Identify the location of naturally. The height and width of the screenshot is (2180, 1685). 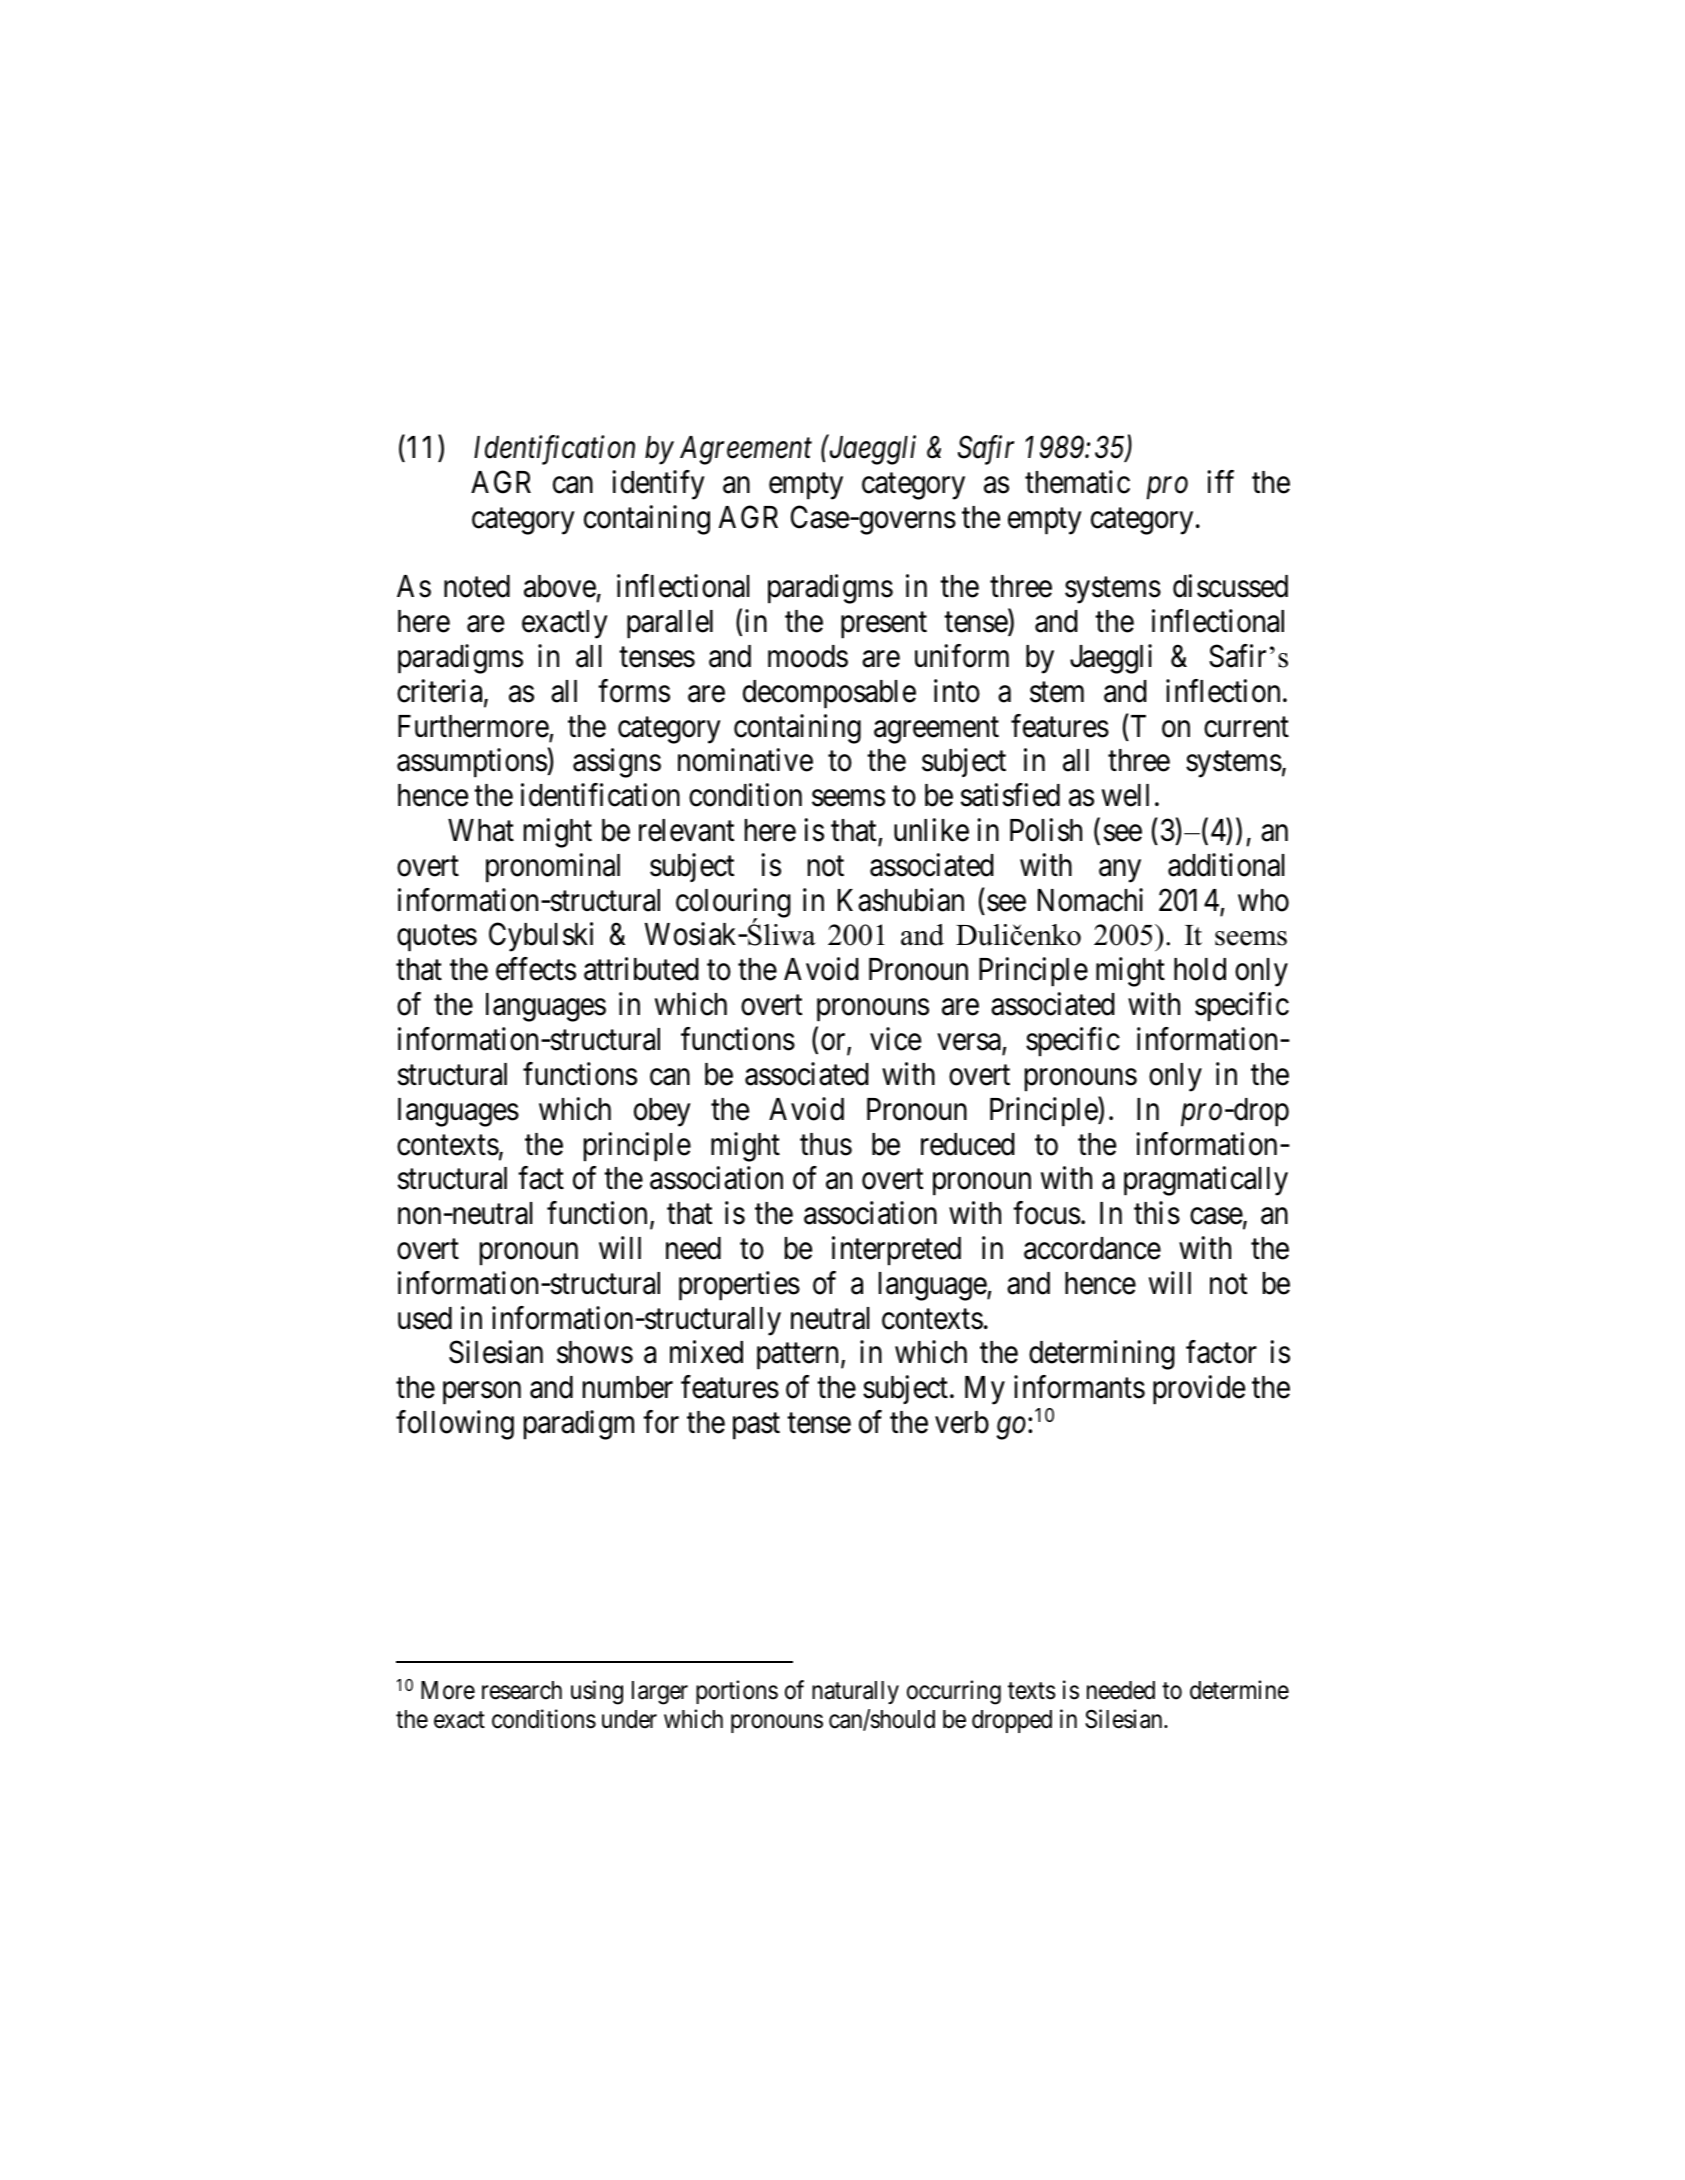
(855, 1692).
